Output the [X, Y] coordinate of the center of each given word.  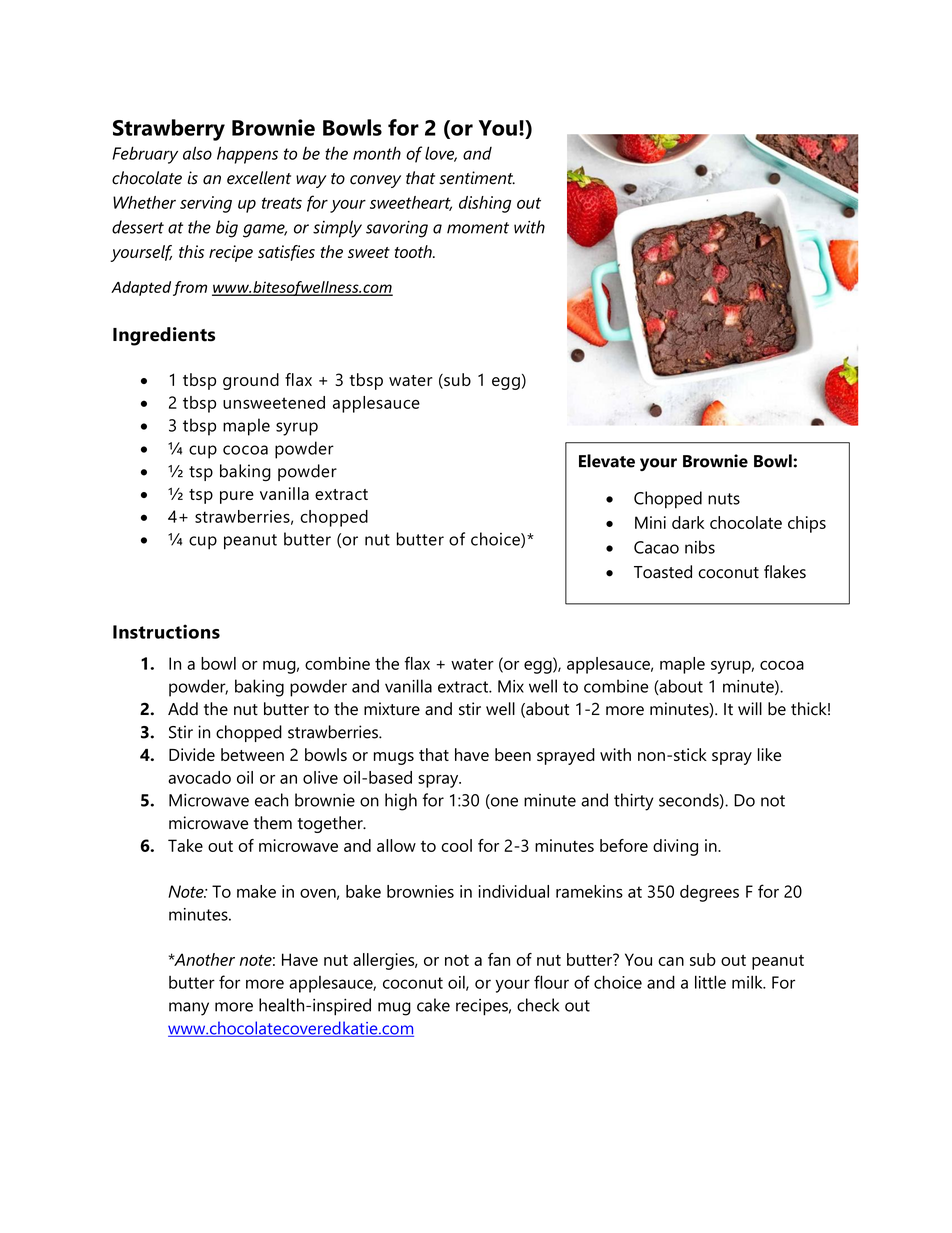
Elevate [607, 461]
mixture [392, 709]
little [710, 982]
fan [499, 959]
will [750, 708]
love [441, 154]
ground [251, 381]
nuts [724, 499]
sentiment [477, 178]
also [197, 153]
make [256, 891]
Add [183, 709]
